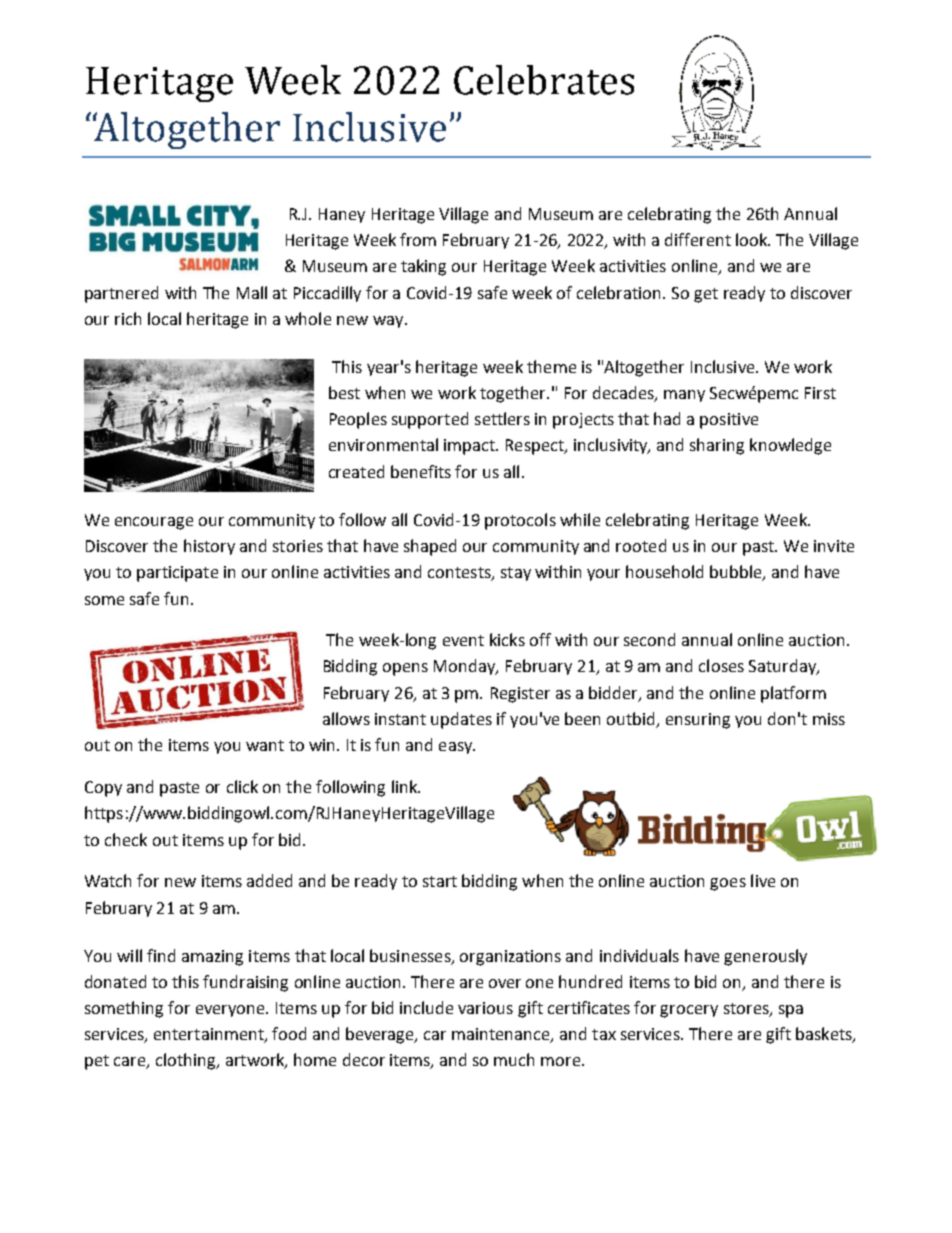  Describe the element at coordinates (421, 471) in the document. I see `benefits` at that location.
